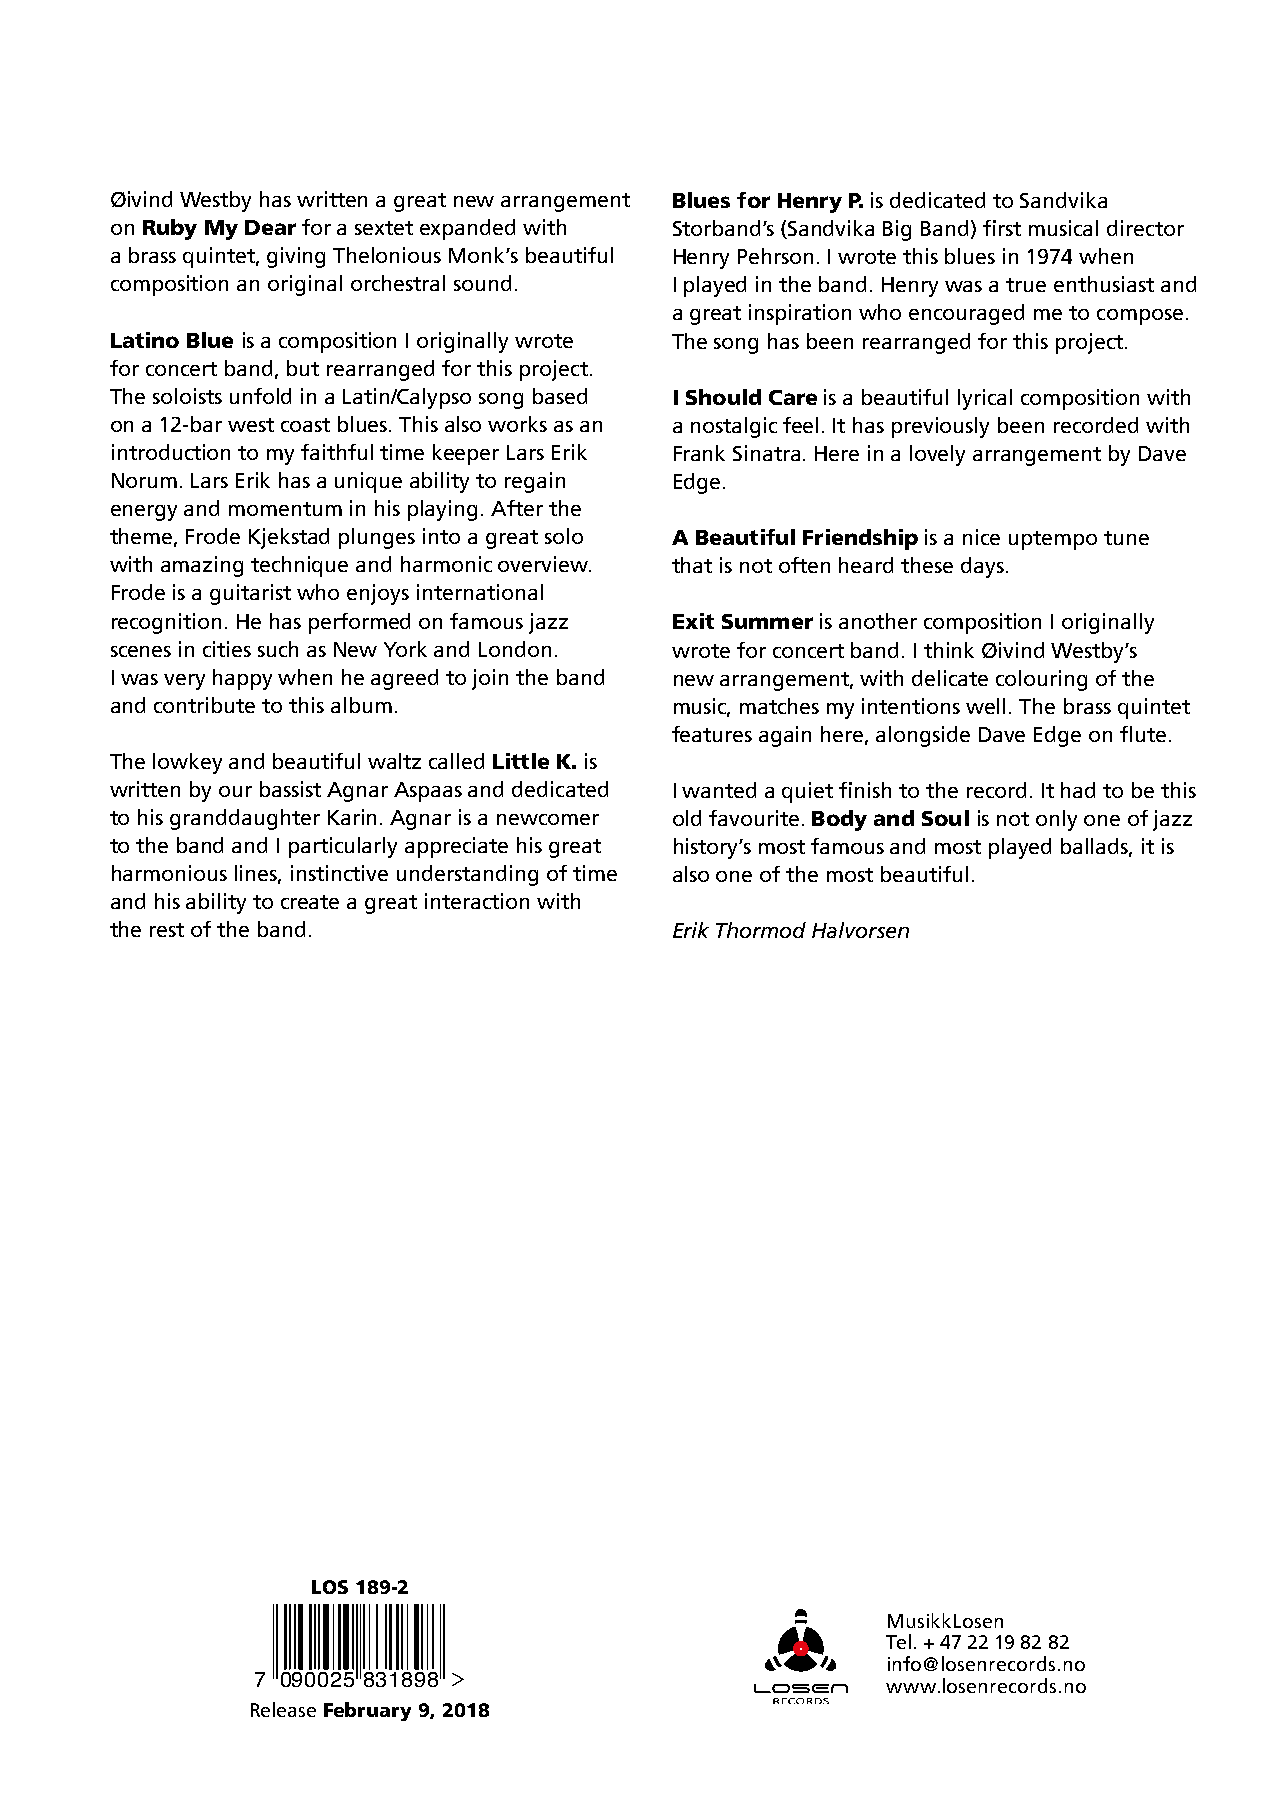 The image size is (1286, 1819). What do you see at coordinates (296, 257) in the screenshot?
I see `giving` at bounding box center [296, 257].
